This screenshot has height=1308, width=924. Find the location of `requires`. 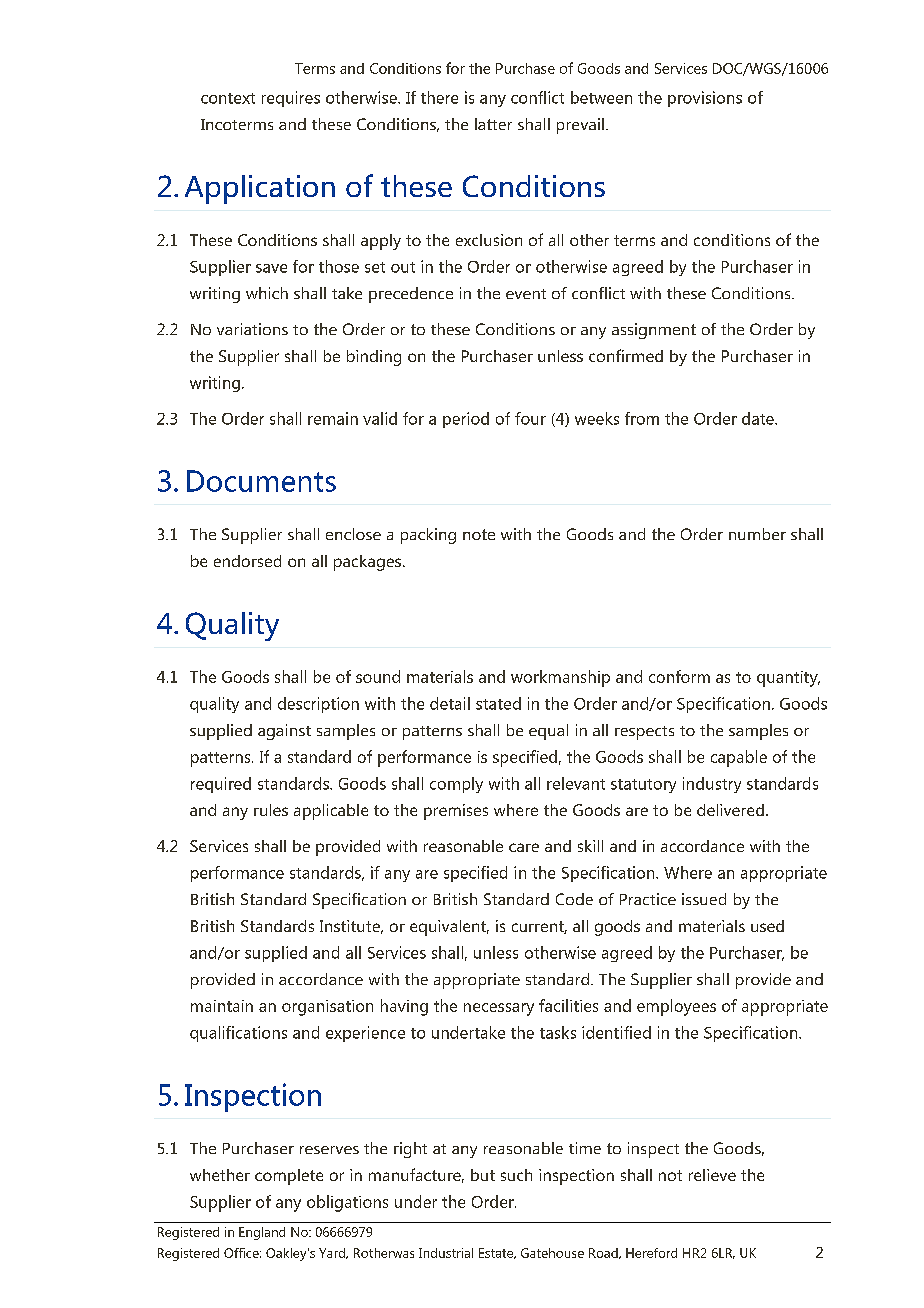

requires is located at coordinates (291, 99).
